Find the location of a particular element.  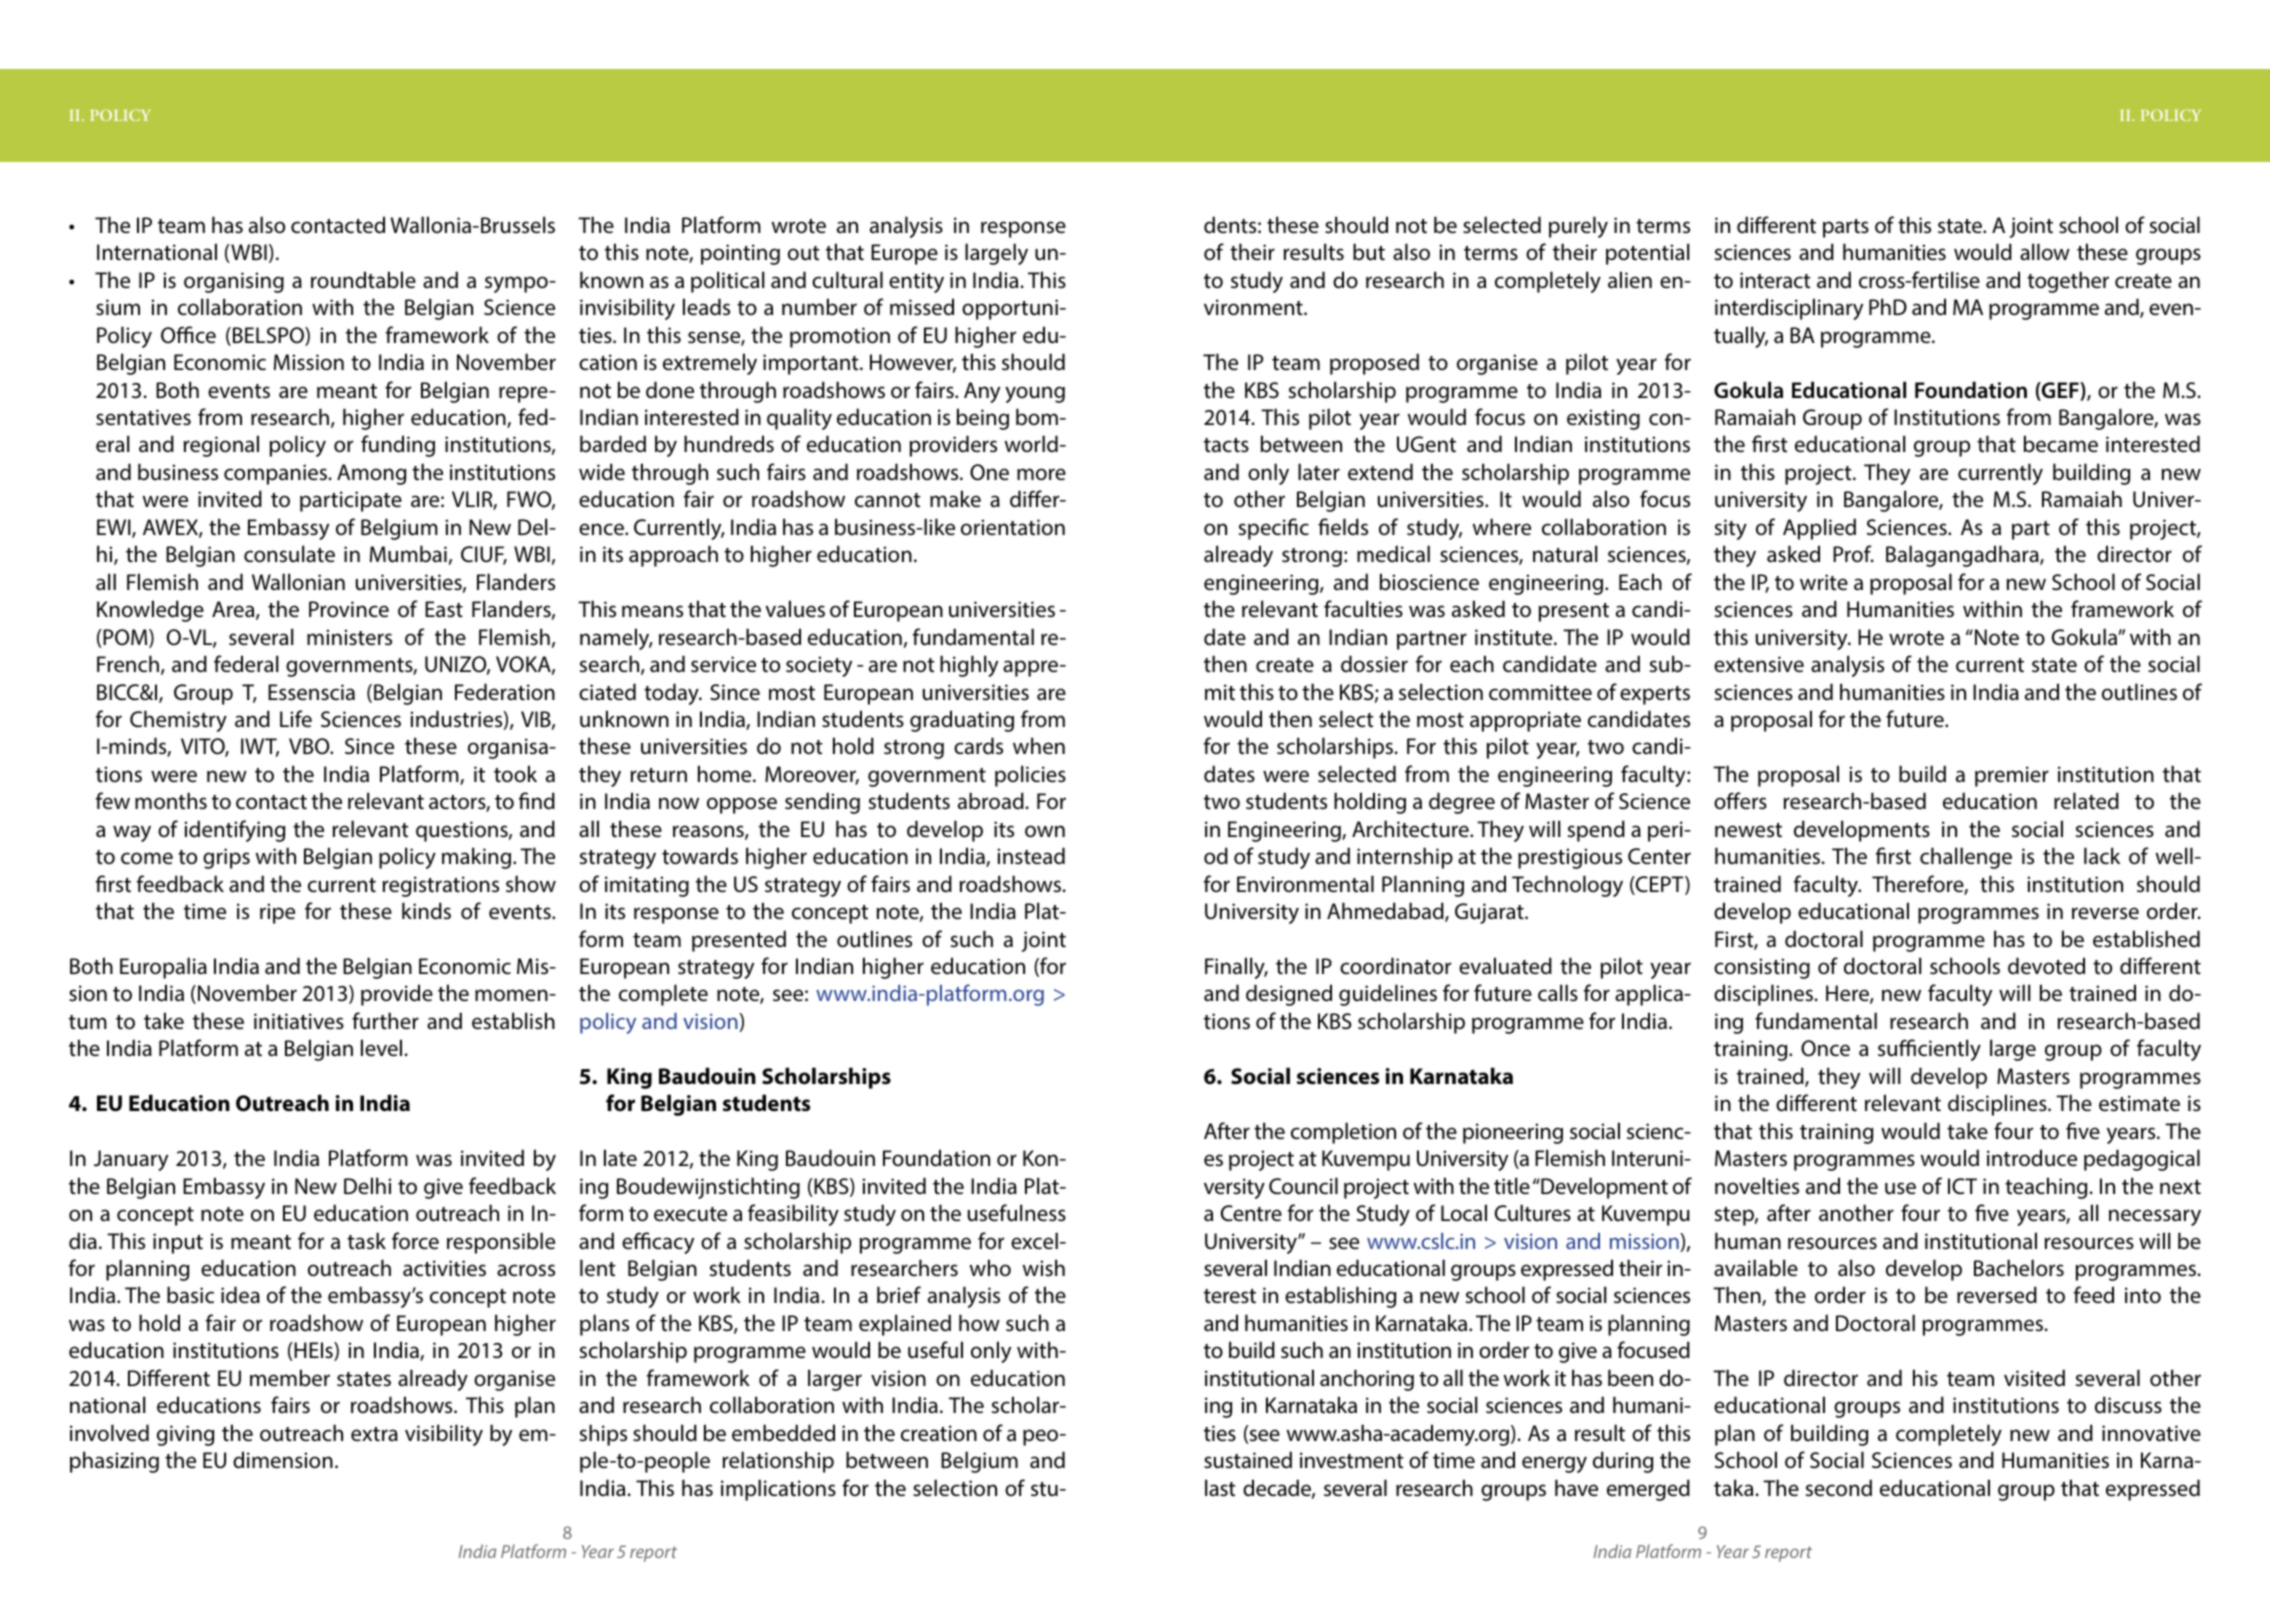

second is located at coordinates (1839, 1488).
